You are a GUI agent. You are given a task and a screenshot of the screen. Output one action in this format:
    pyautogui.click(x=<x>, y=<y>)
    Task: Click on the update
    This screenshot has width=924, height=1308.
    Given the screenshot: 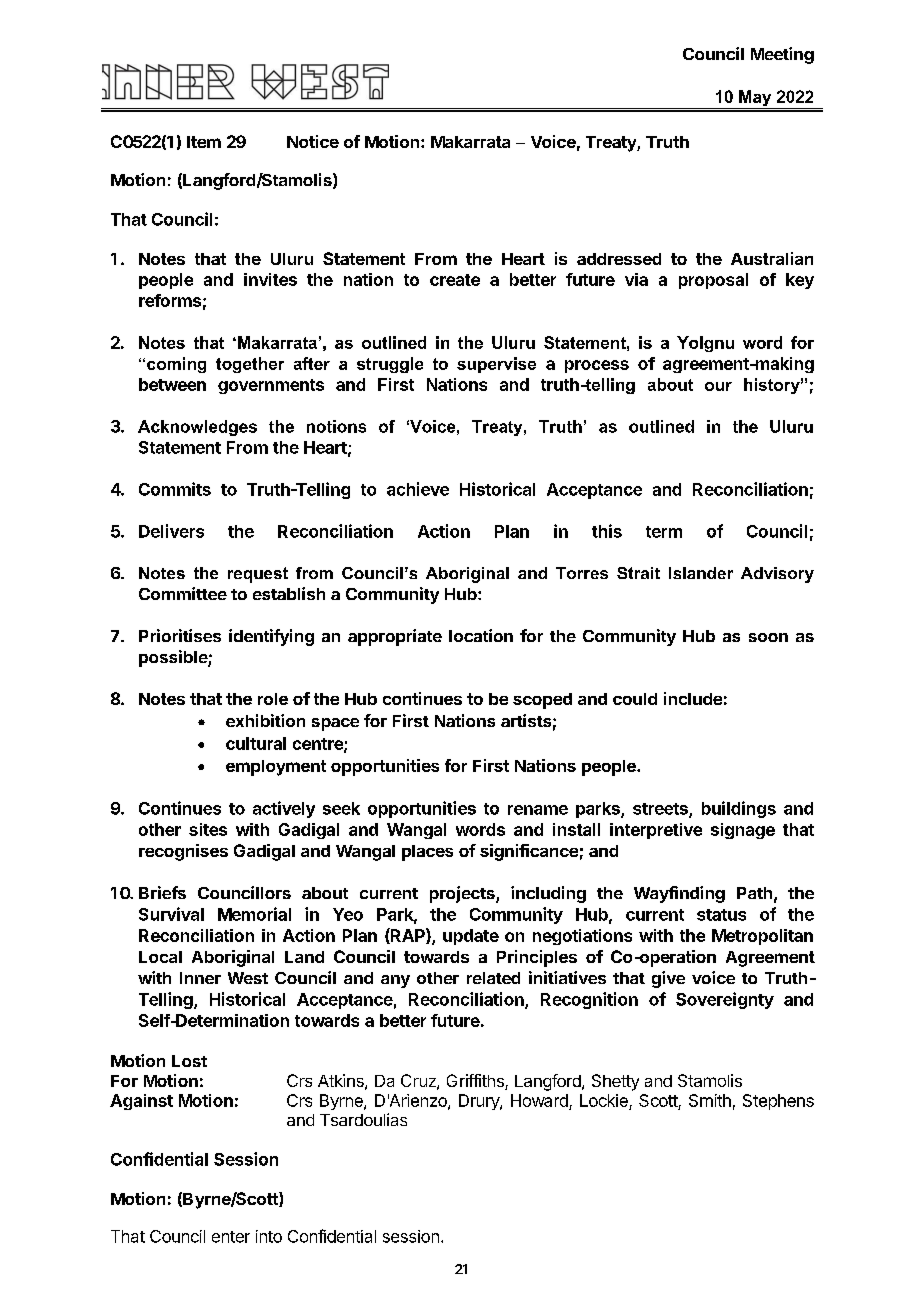 What is the action you would take?
    pyautogui.click(x=471, y=937)
